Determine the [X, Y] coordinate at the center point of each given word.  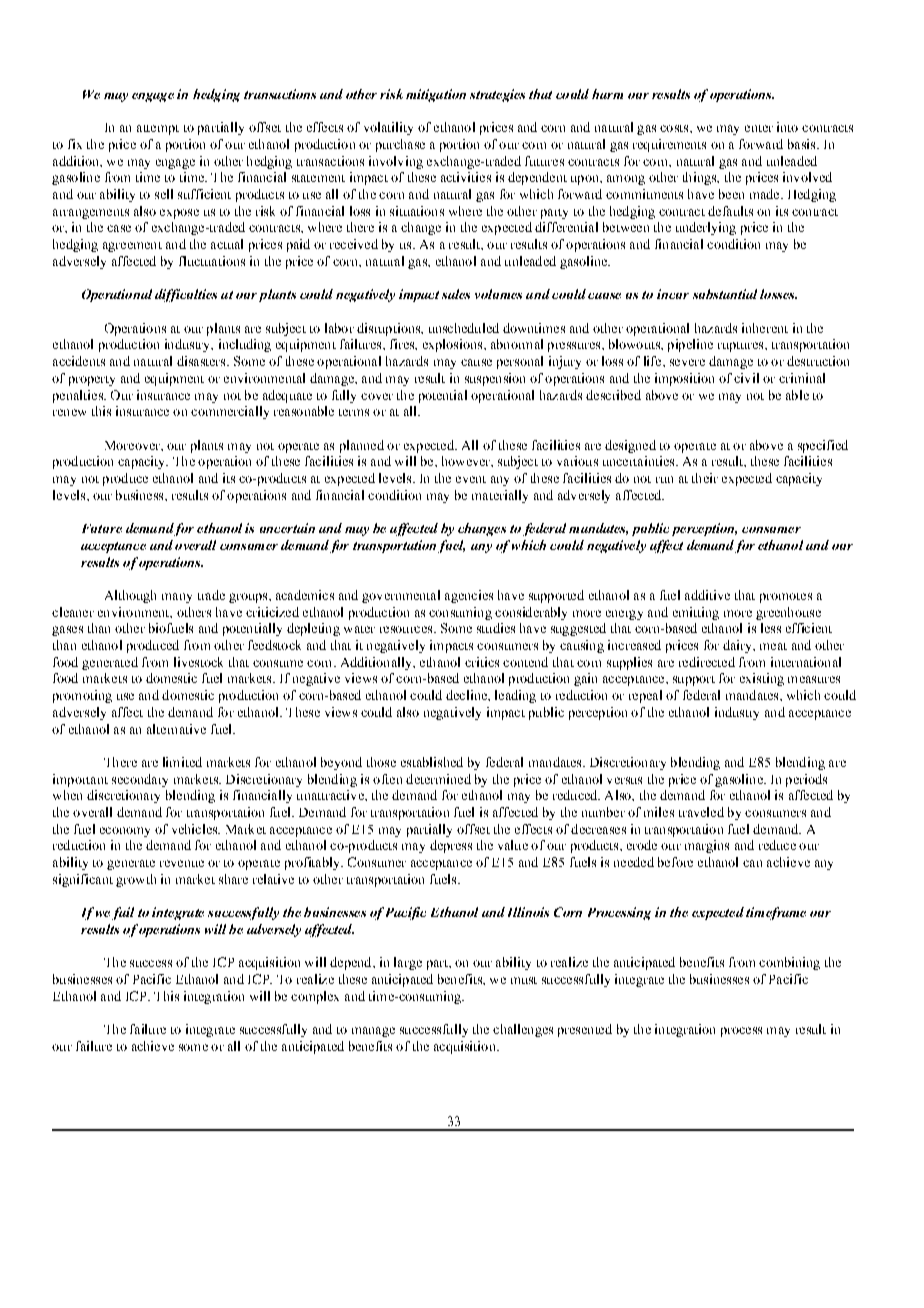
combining [789, 963]
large [408, 963]
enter [759, 128]
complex [315, 997]
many [177, 598]
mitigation [436, 95]
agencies [469, 596]
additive [707, 595]
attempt [158, 130]
